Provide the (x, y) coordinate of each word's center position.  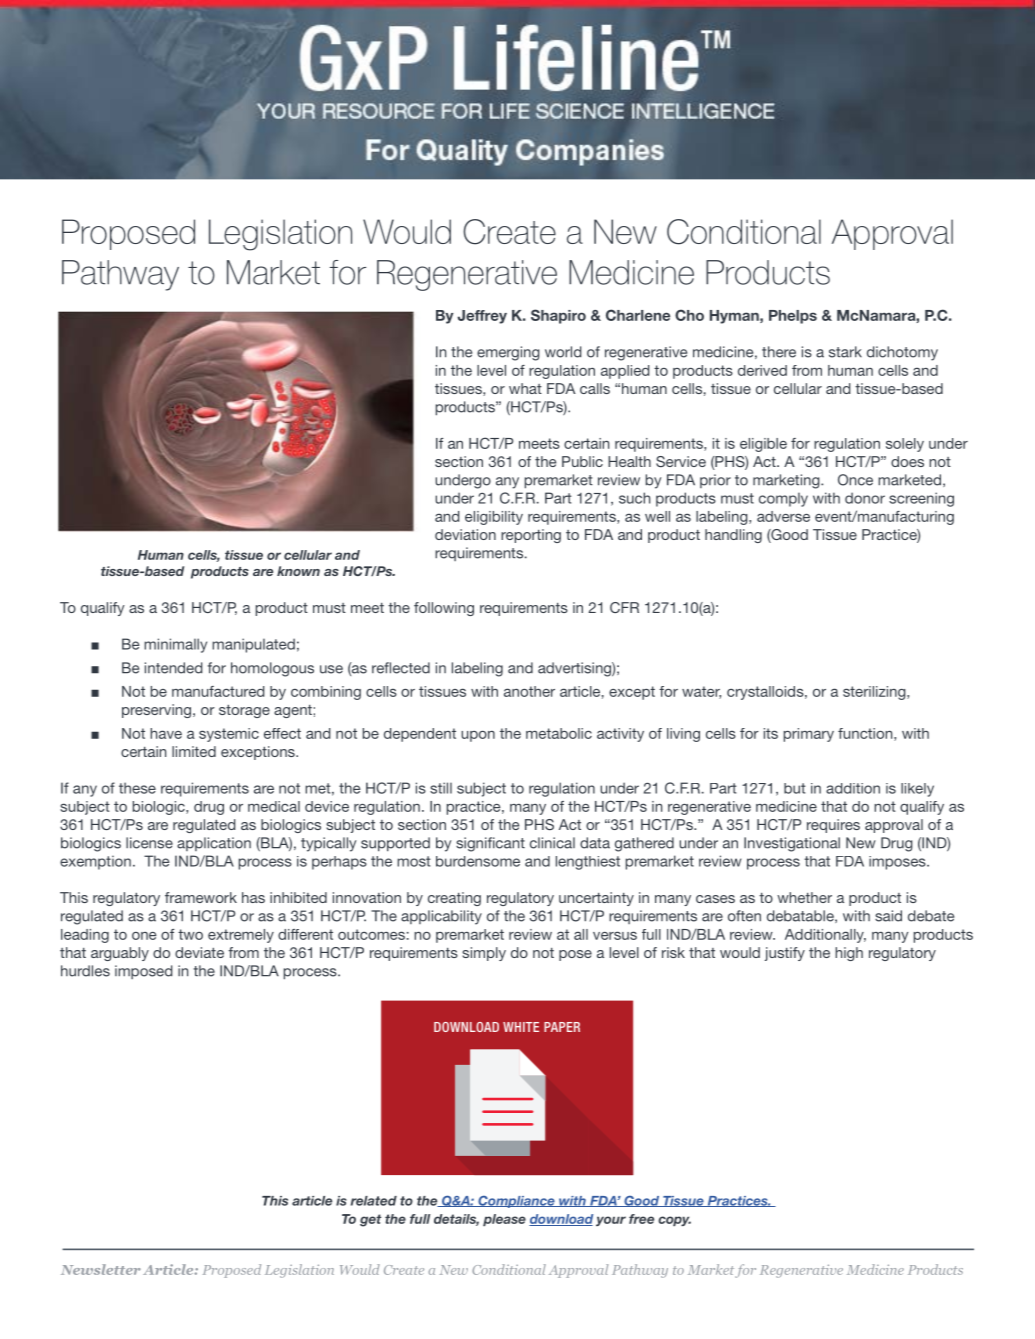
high (849, 954)
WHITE (521, 1027)
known (298, 571)
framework (201, 897)
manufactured (218, 691)
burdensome (478, 861)
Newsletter (101, 1269)
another (529, 691)
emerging (508, 353)
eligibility (494, 518)
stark (845, 352)
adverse (783, 516)
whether (804, 897)
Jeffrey (482, 317)
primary (809, 735)
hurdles (85, 971)
